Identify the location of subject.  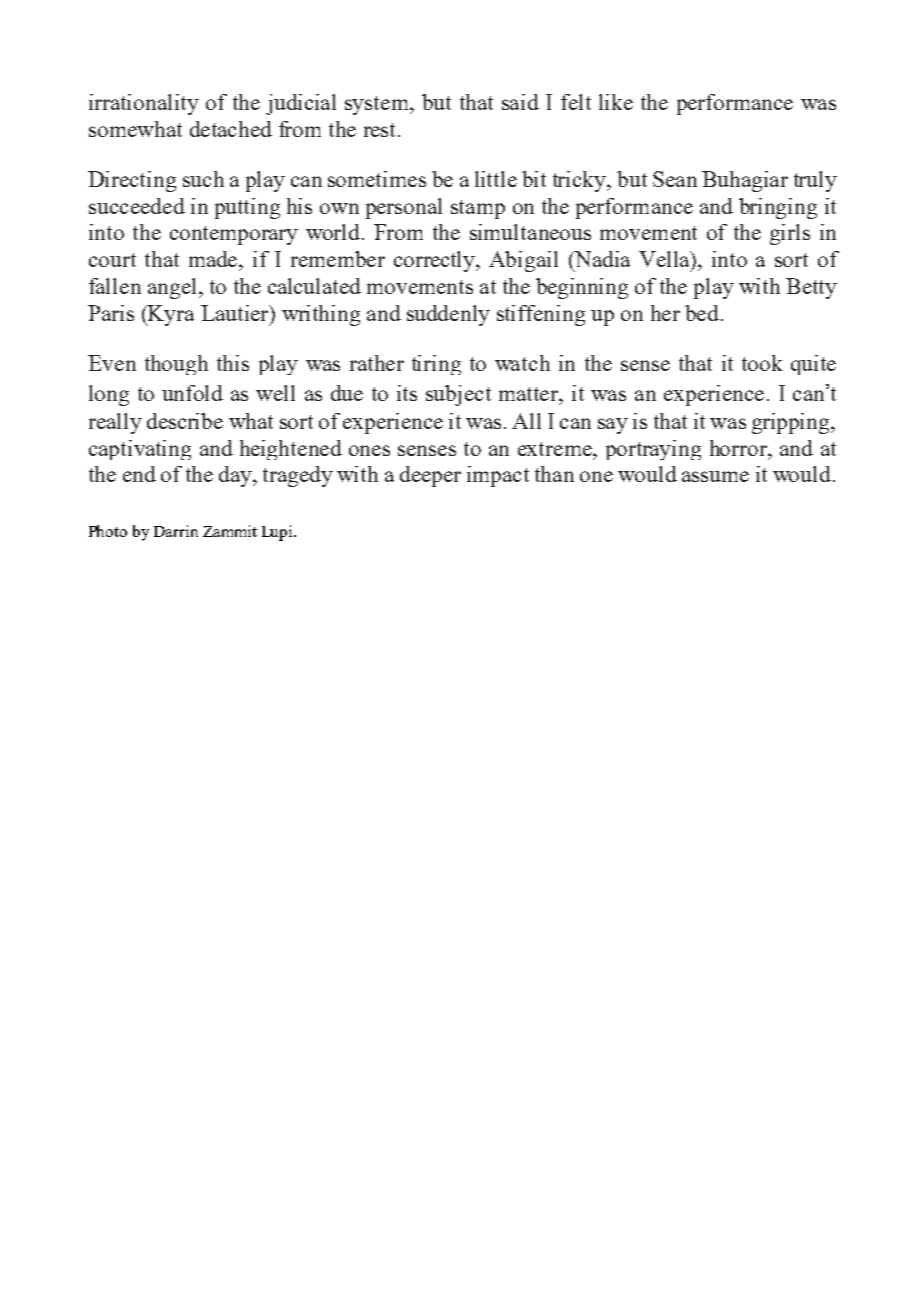
(458, 395).
